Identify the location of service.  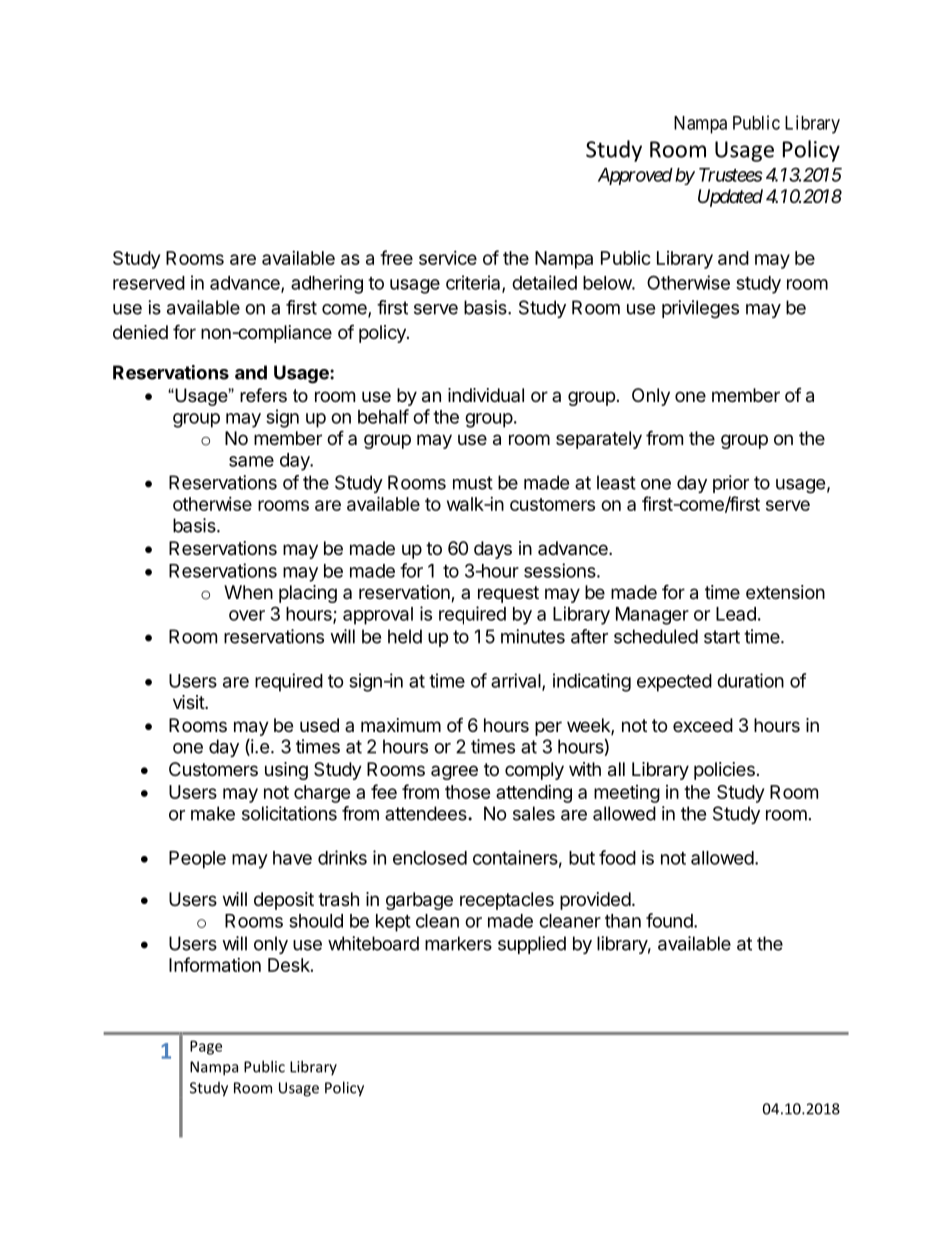
(448, 258).
